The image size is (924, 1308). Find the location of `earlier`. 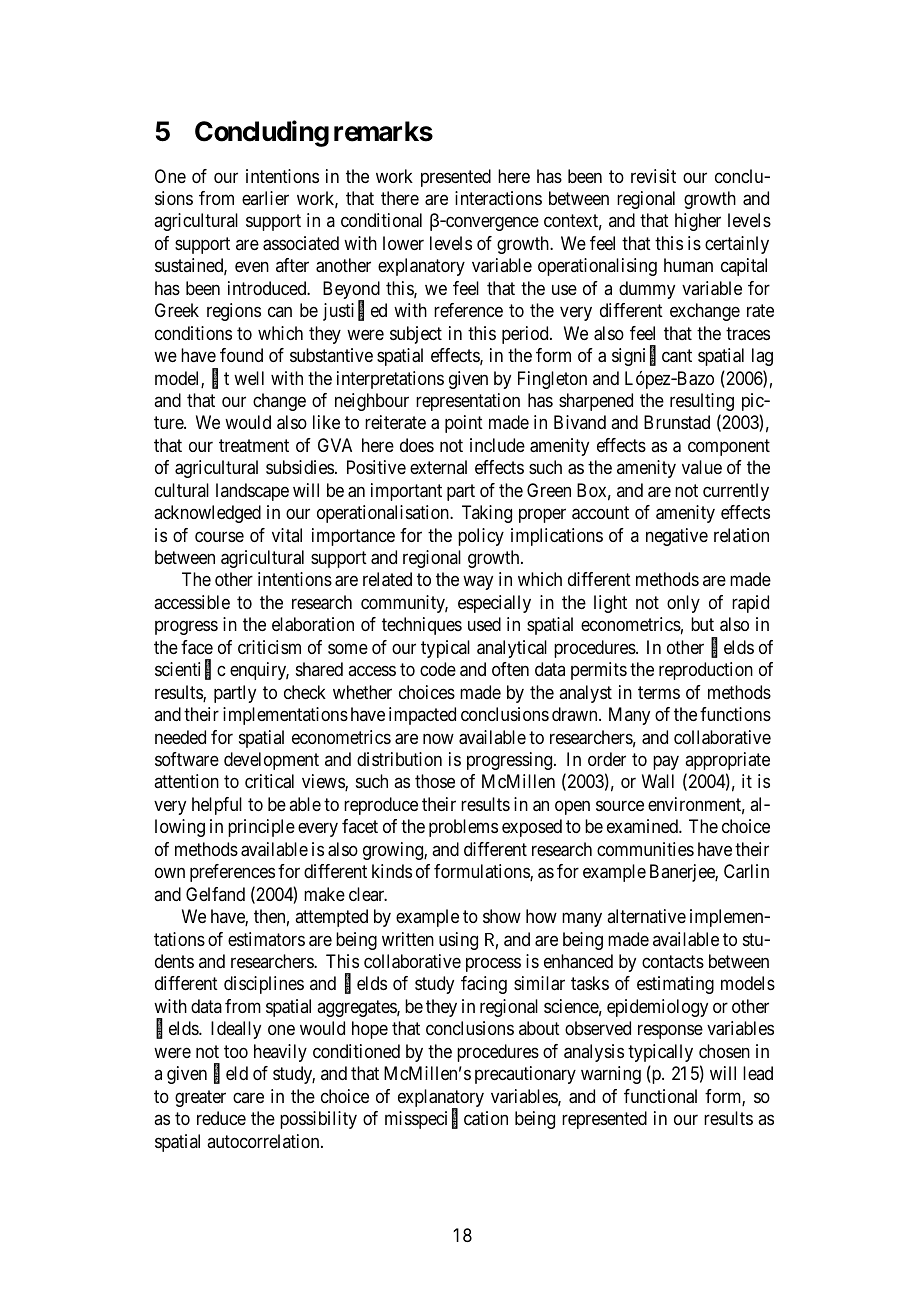

earlier is located at coordinates (265, 198).
